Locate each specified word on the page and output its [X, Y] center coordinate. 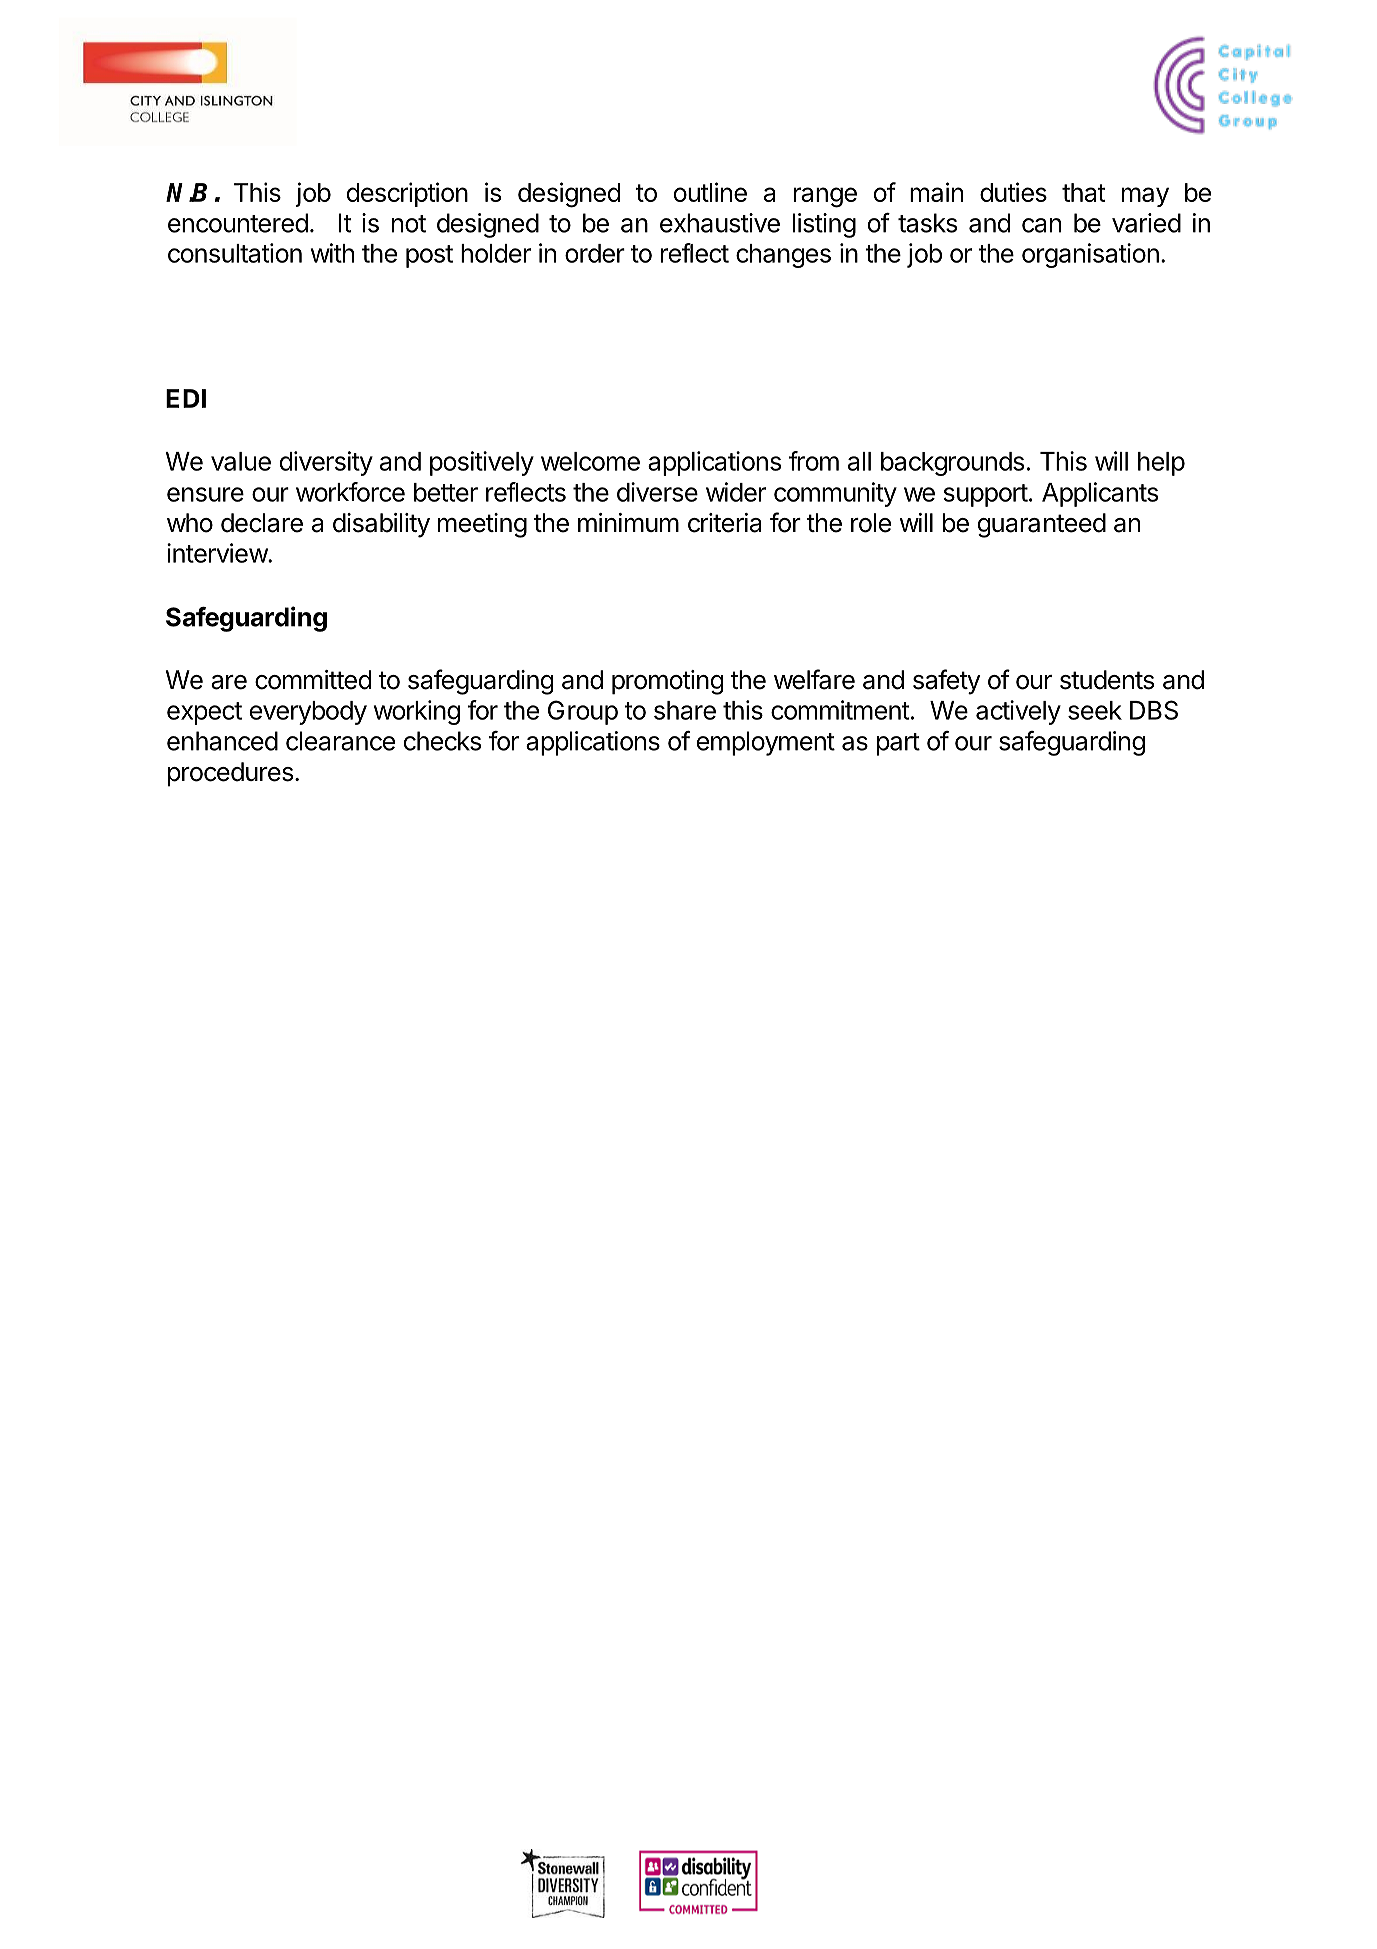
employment [766, 743]
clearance [340, 741]
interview [218, 553]
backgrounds [952, 464]
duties [1013, 192]
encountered [238, 223]
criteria [724, 523]
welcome [590, 461]
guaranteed [1042, 525]
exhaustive [720, 223]
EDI [186, 398]
